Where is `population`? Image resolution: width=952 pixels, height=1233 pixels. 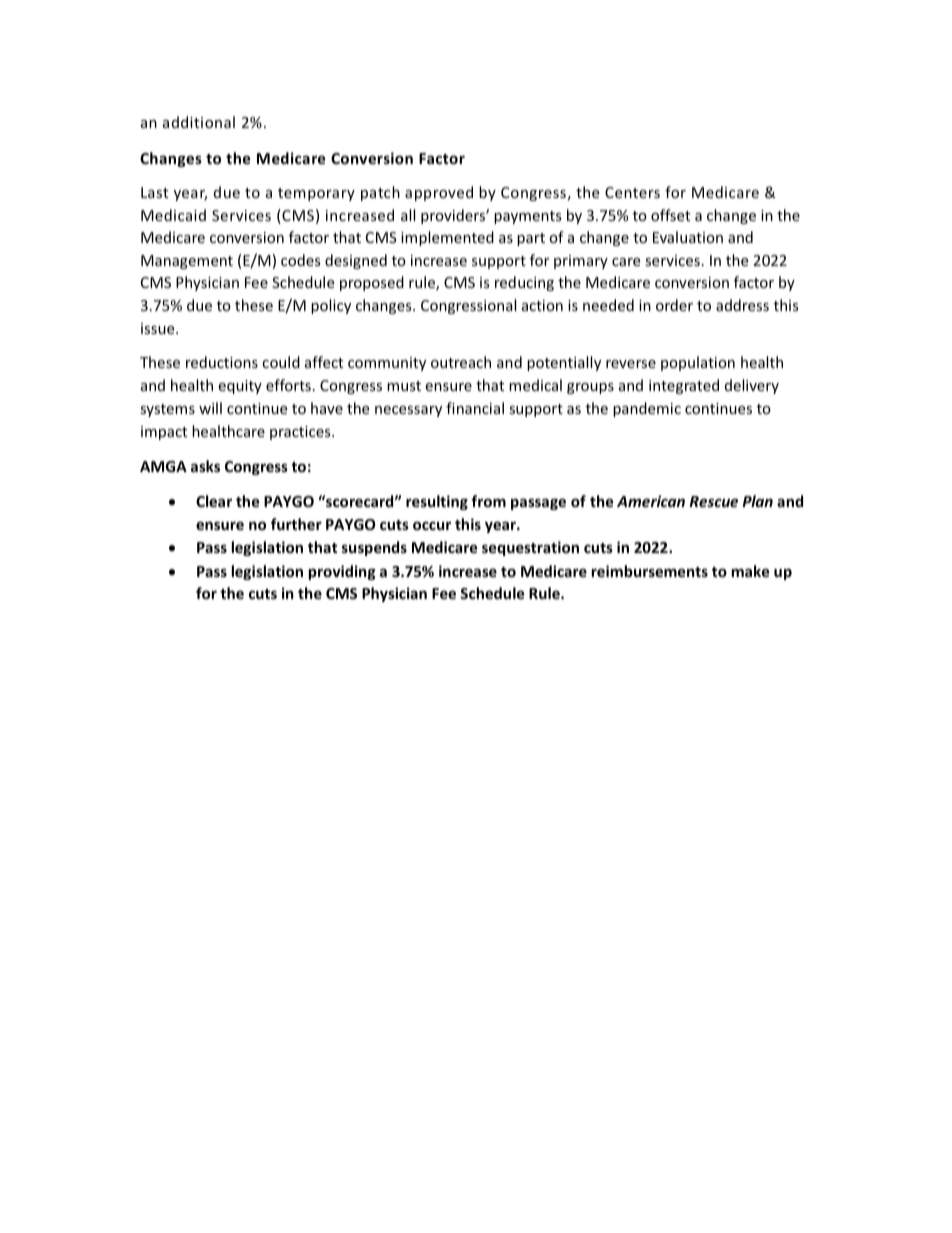
population is located at coordinates (698, 363).
